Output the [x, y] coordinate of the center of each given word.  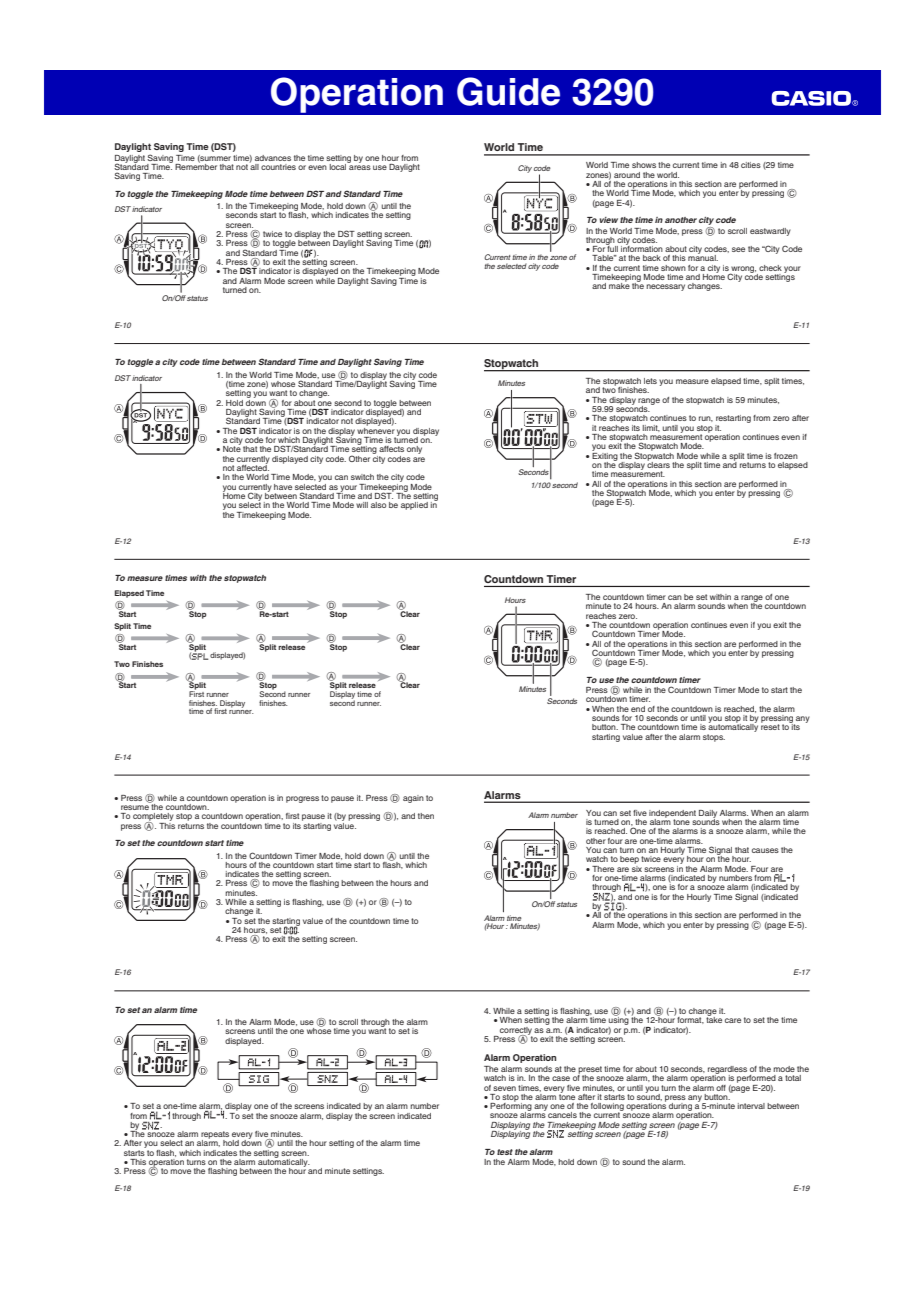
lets [650, 381]
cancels [562, 1115]
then [426, 816]
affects [391, 449]
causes [765, 850]
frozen [786, 456]
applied [414, 506]
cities [751, 165]
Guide [508, 91]
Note [232, 448]
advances [273, 158]
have [283, 487]
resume [135, 807]
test [505, 1152]
